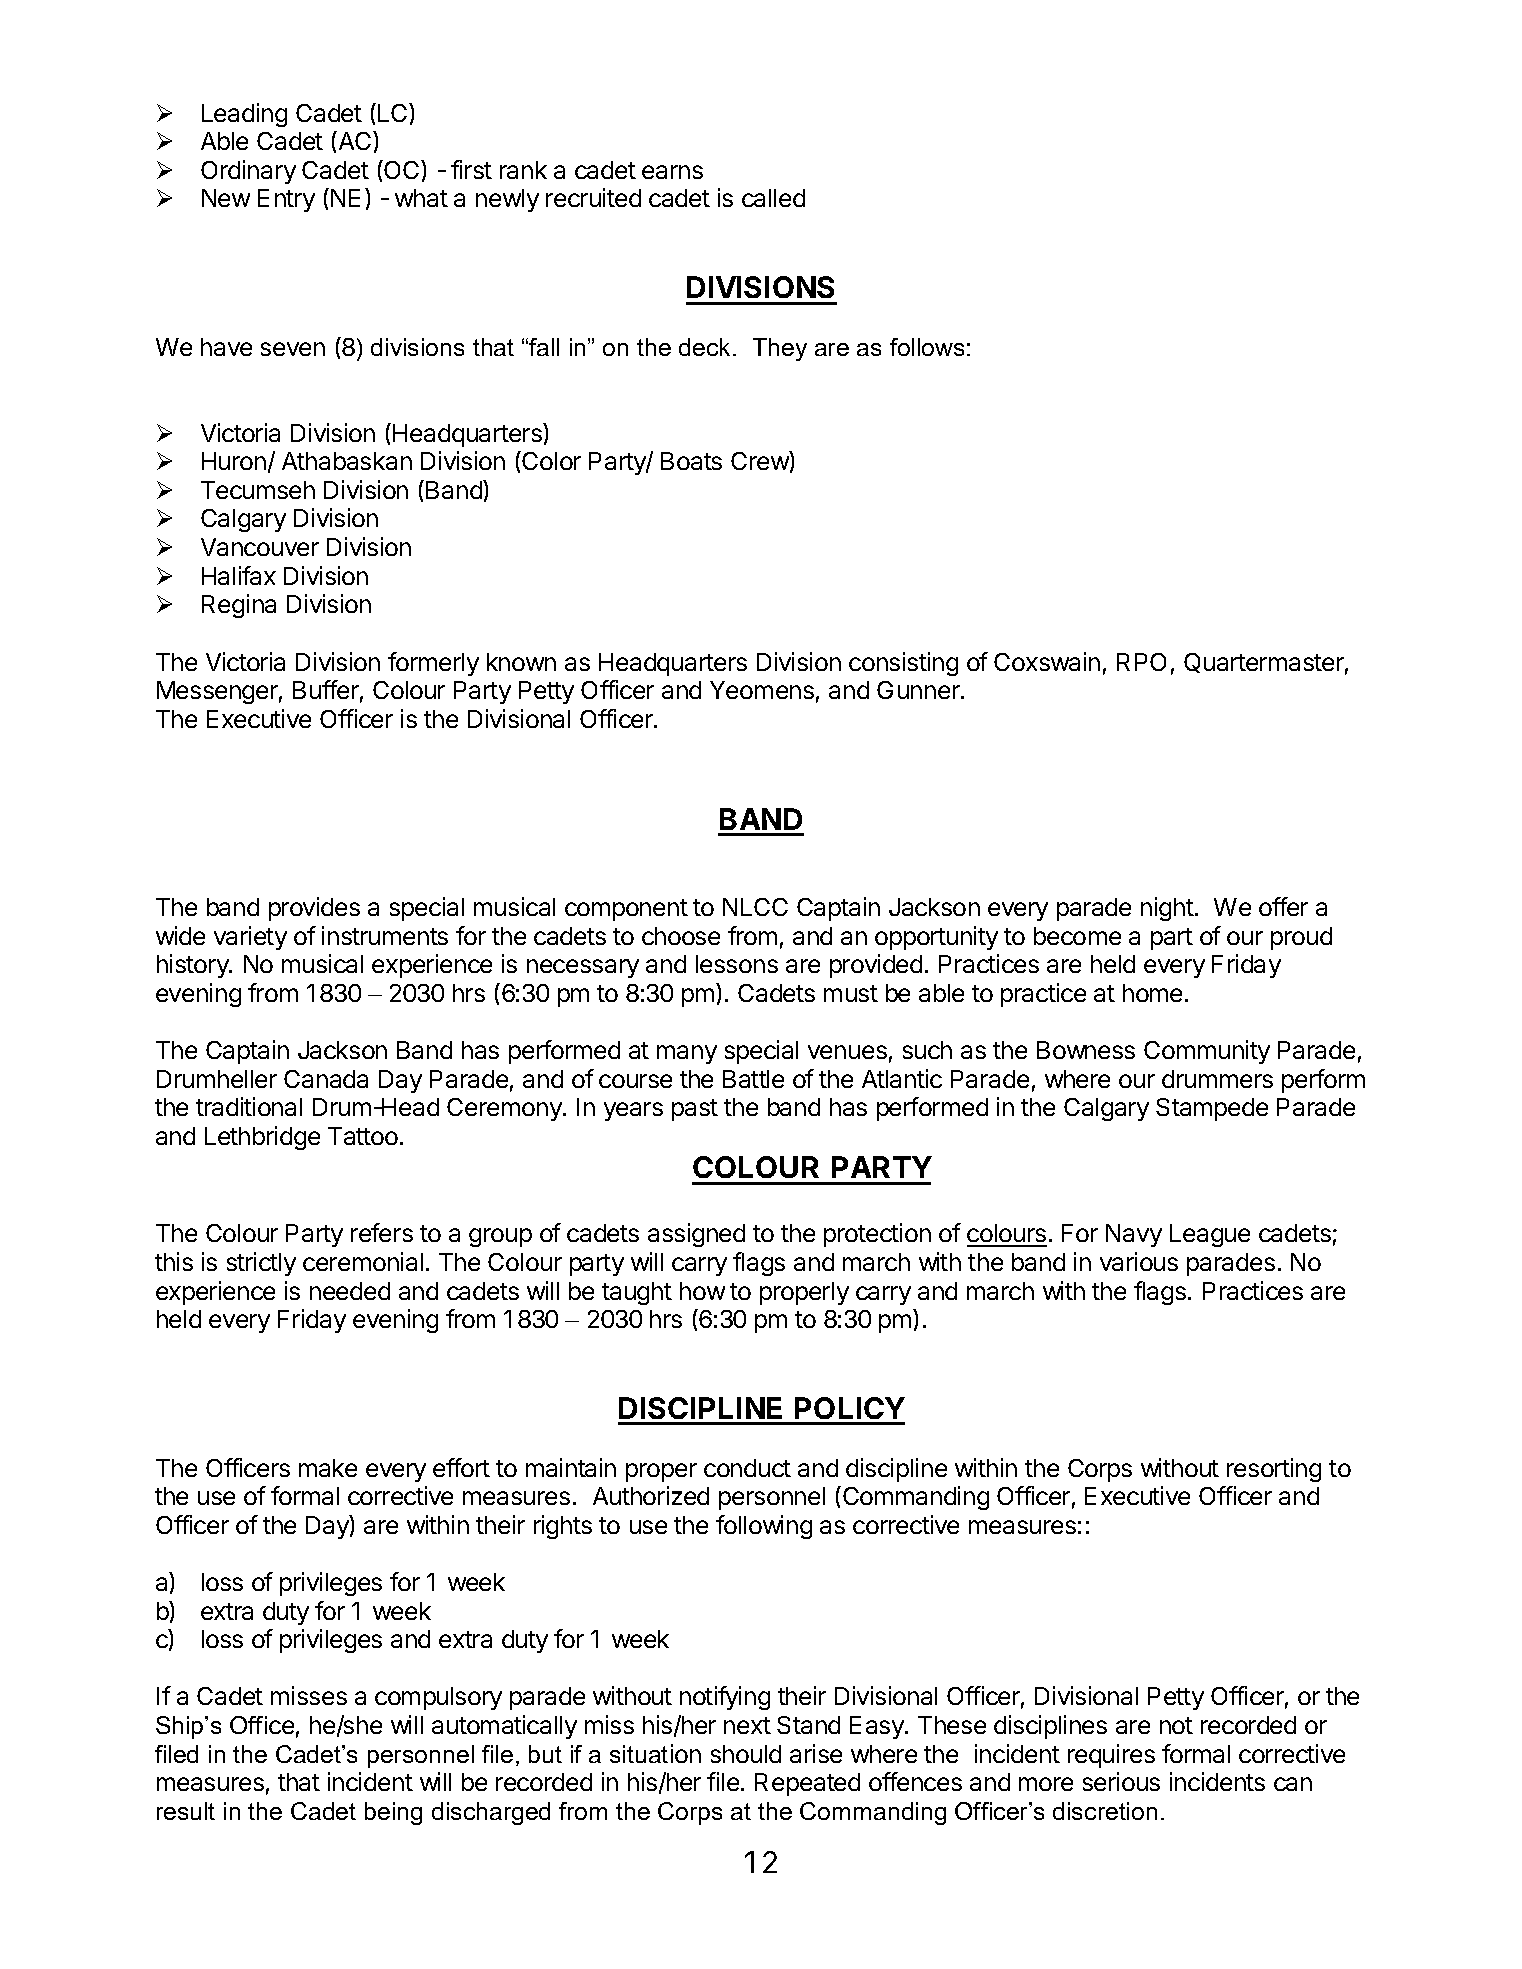  I want to click on should, so click(746, 1754).
